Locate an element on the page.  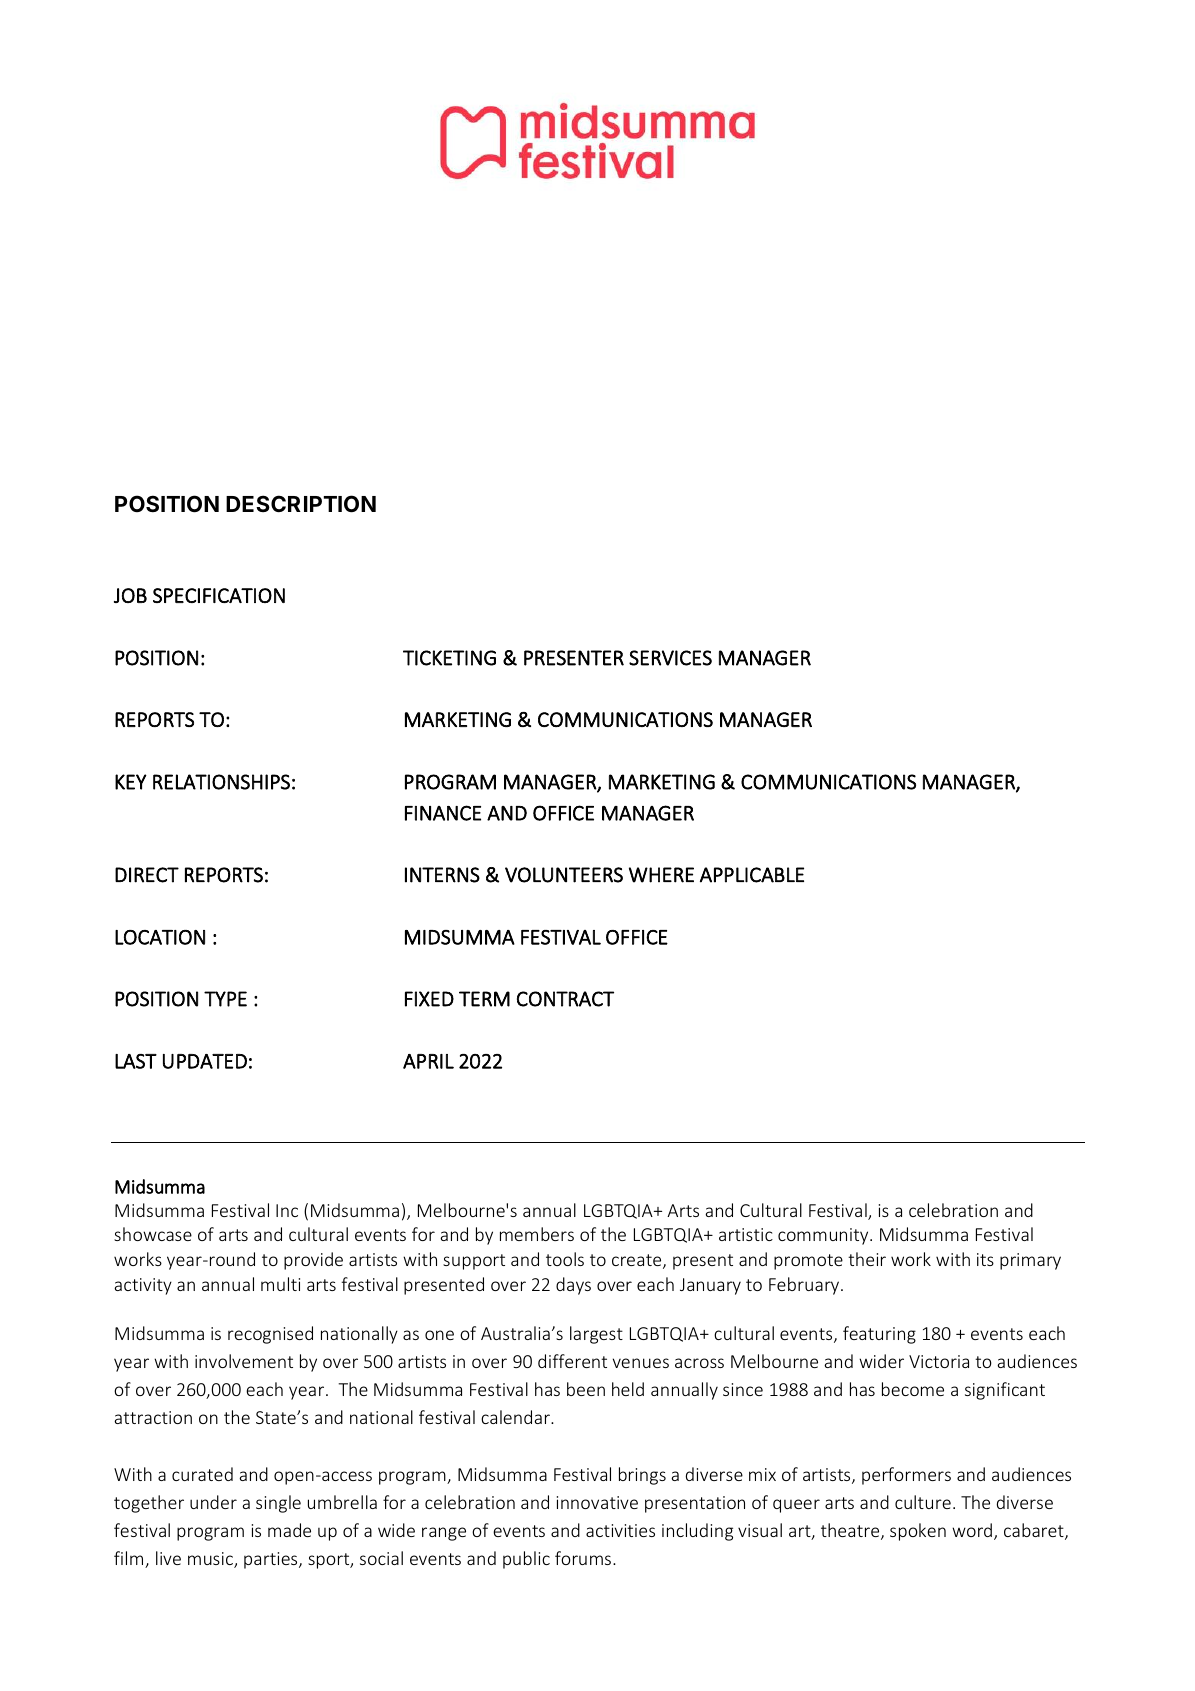
VOLUNTEERS is located at coordinates (564, 875).
